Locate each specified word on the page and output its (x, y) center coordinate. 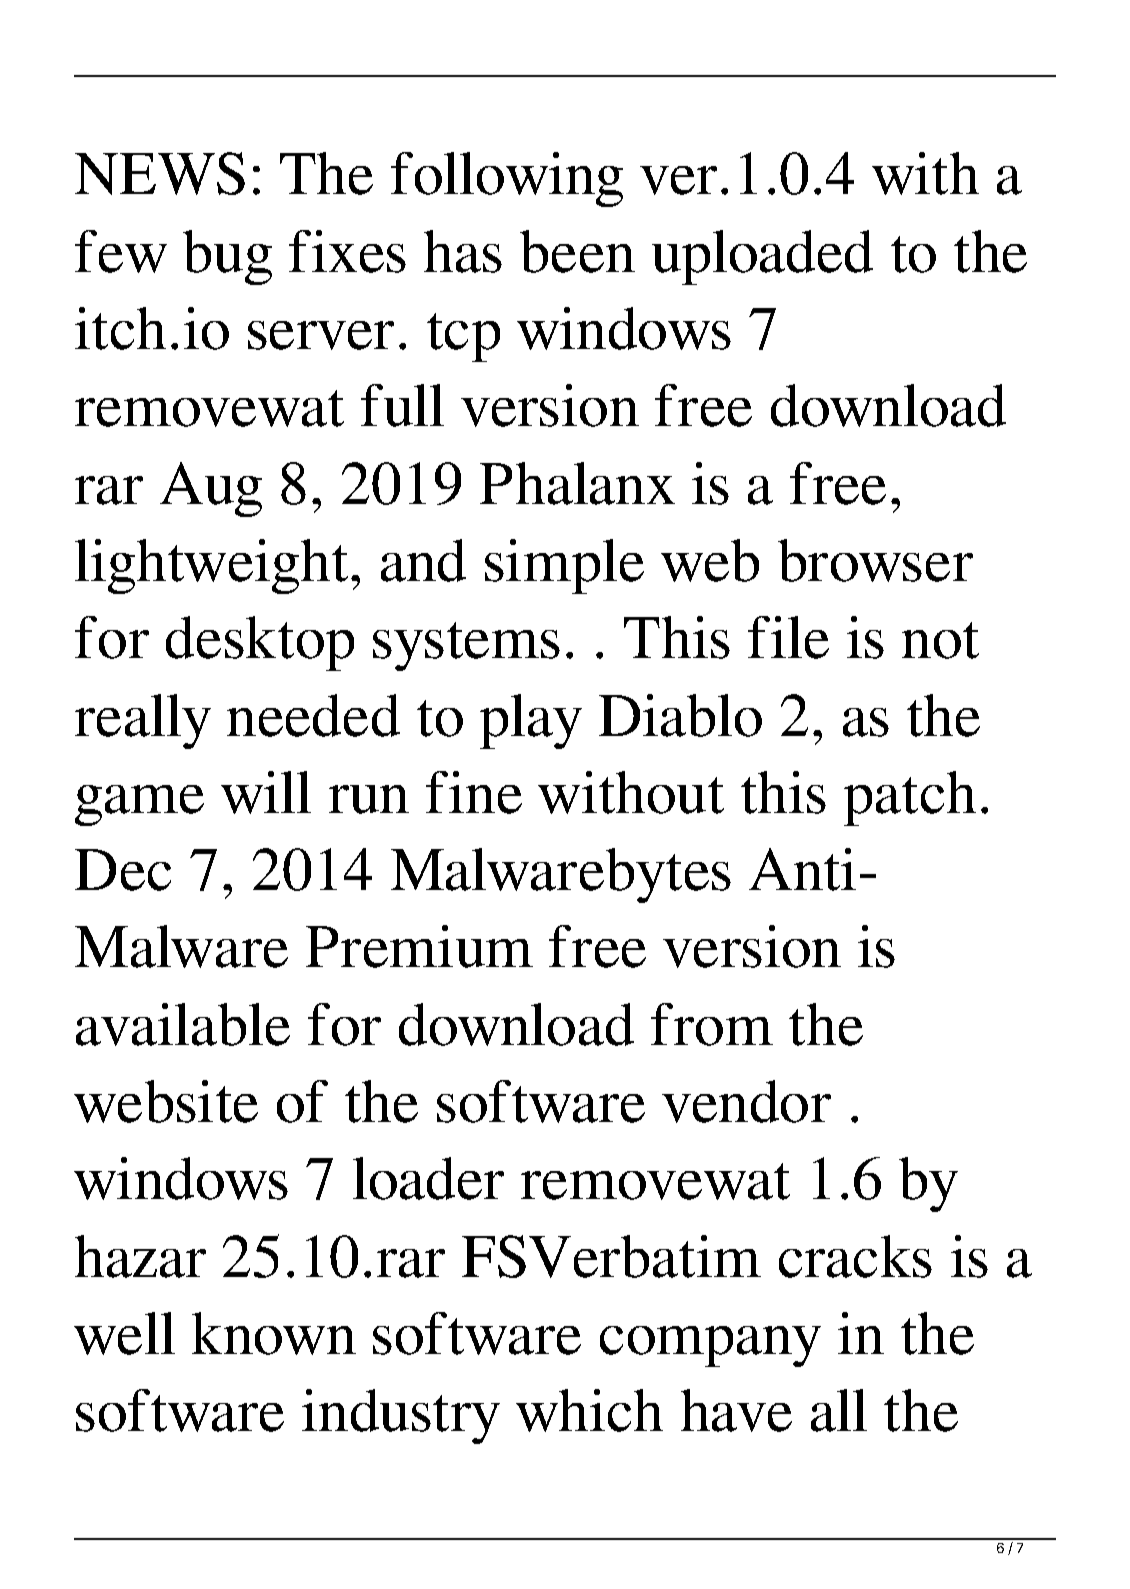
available (183, 1024)
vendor (746, 1101)
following (507, 179)
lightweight (211, 566)
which (589, 1410)
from (712, 1024)
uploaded (762, 257)
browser (875, 560)
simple (564, 566)
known (274, 1333)
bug (227, 257)
